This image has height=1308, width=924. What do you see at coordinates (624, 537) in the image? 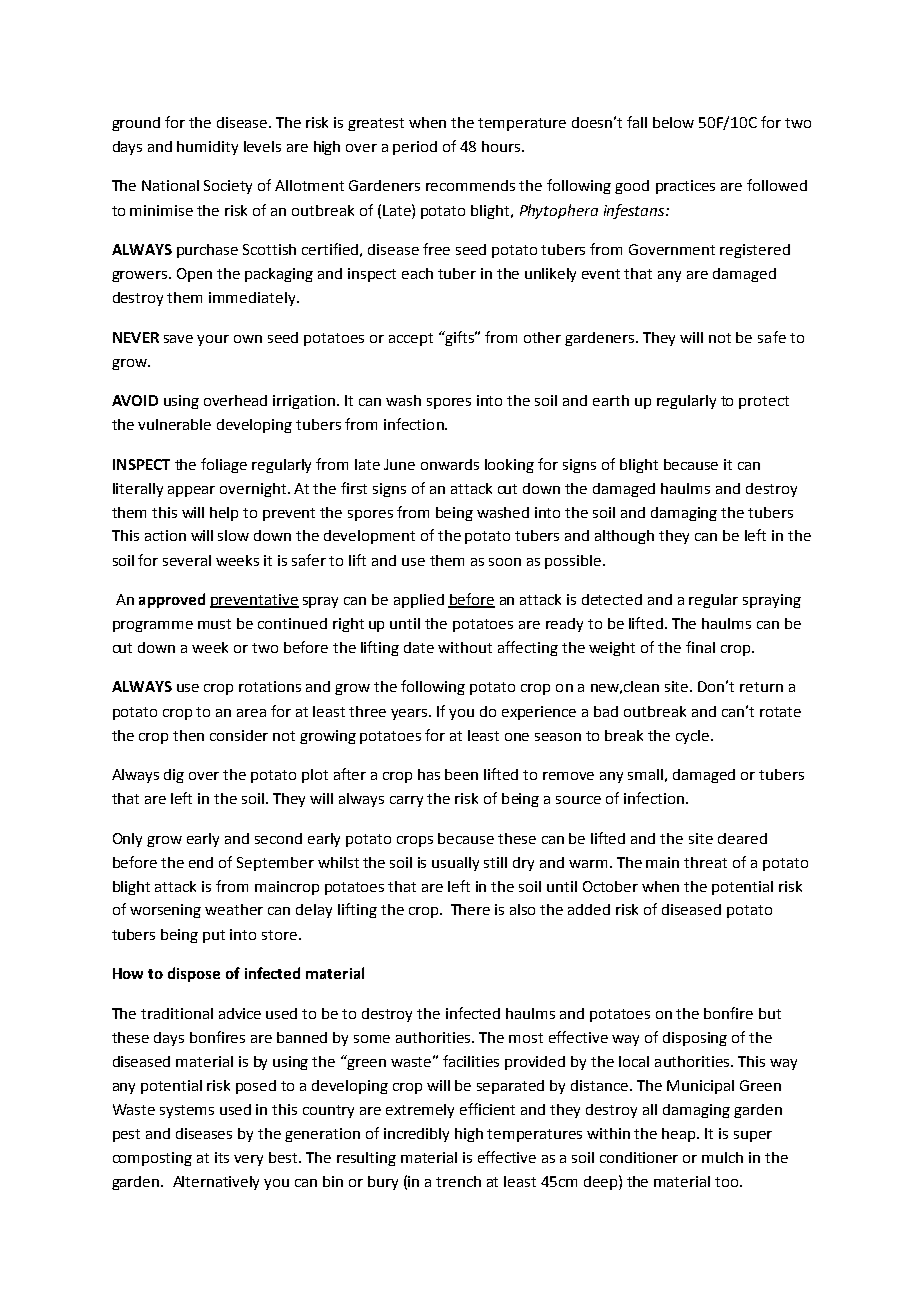
I see `although` at bounding box center [624, 537].
